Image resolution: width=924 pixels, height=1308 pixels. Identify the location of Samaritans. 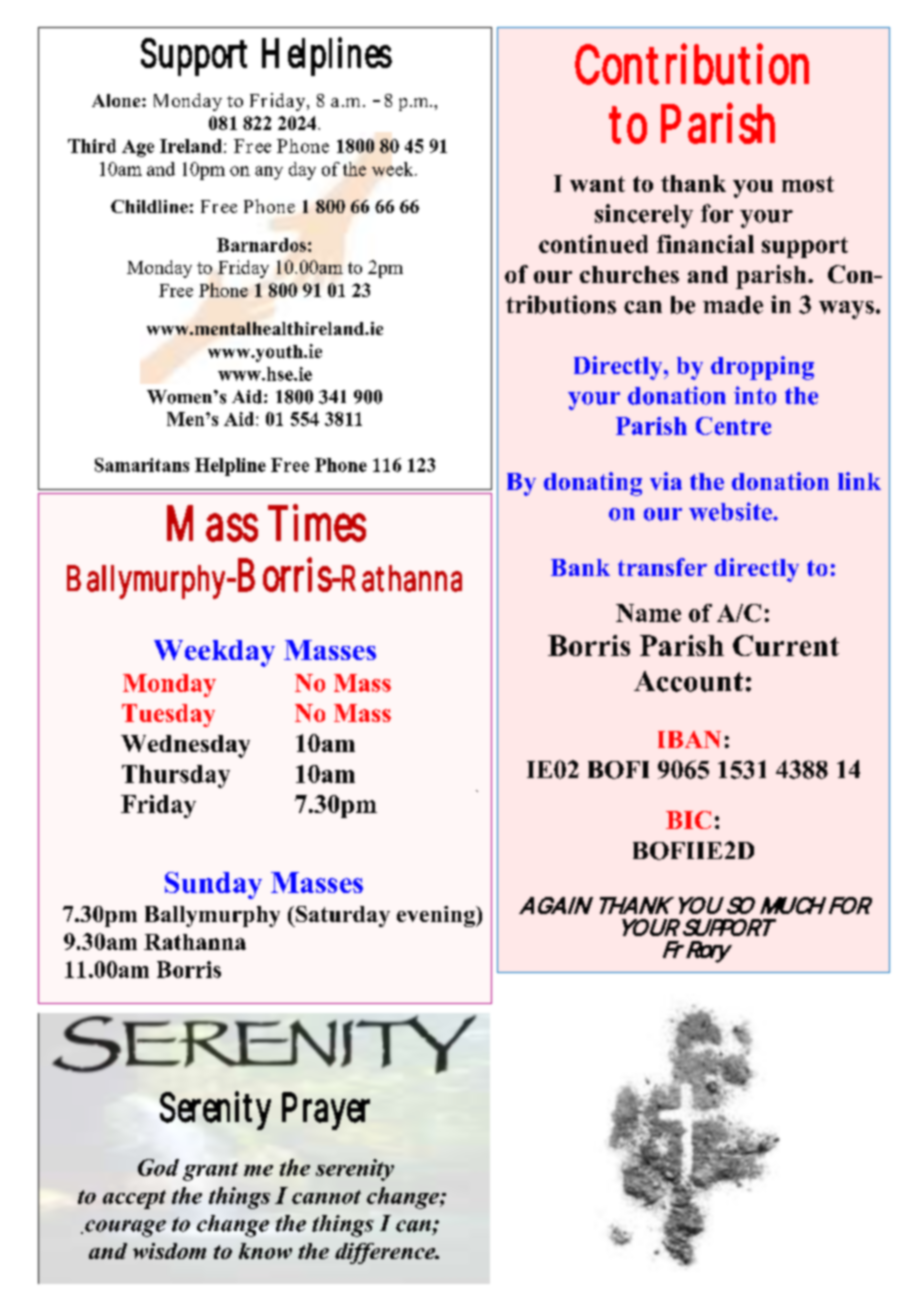
(142, 465).
